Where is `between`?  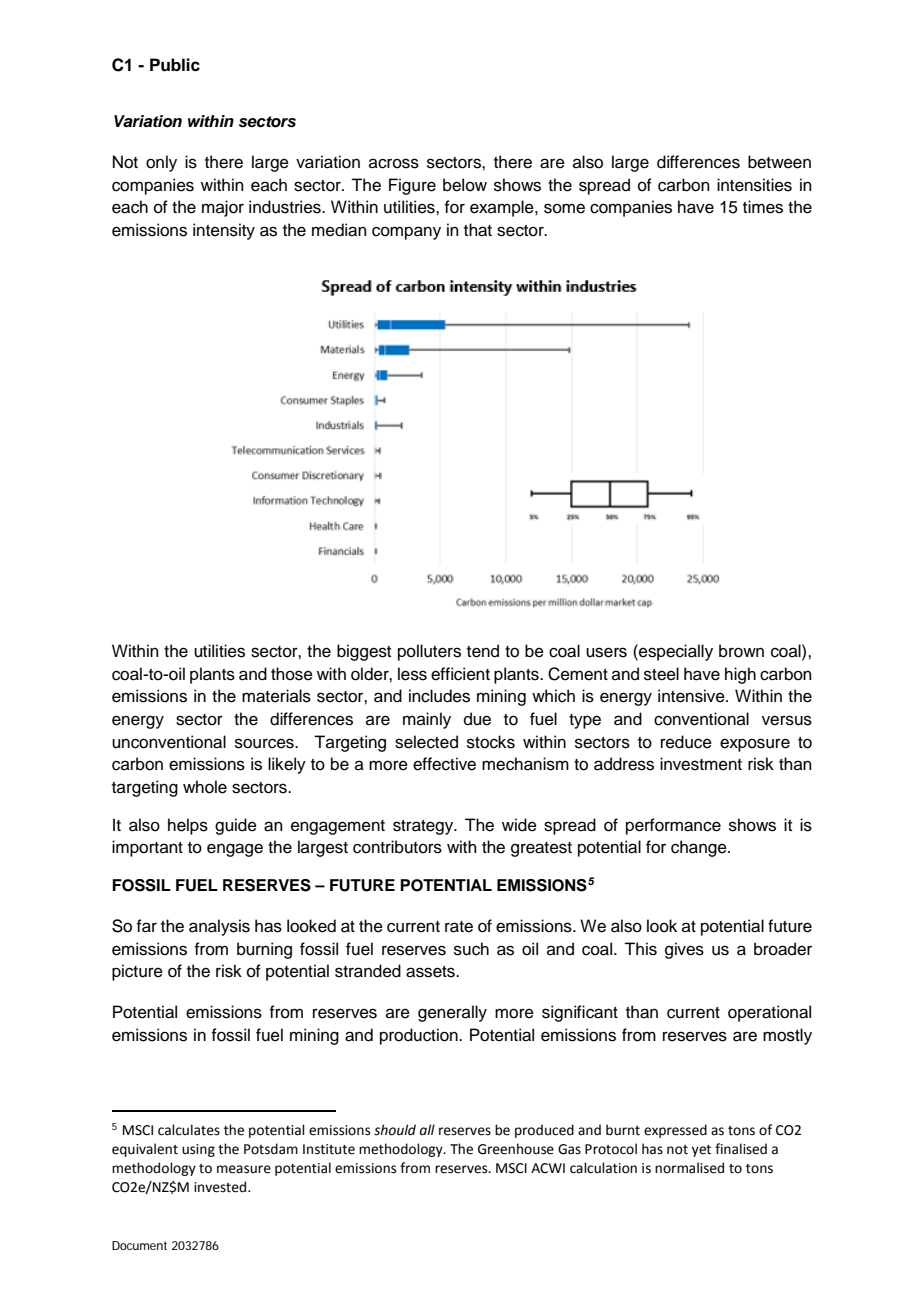 between is located at coordinates (779, 162).
